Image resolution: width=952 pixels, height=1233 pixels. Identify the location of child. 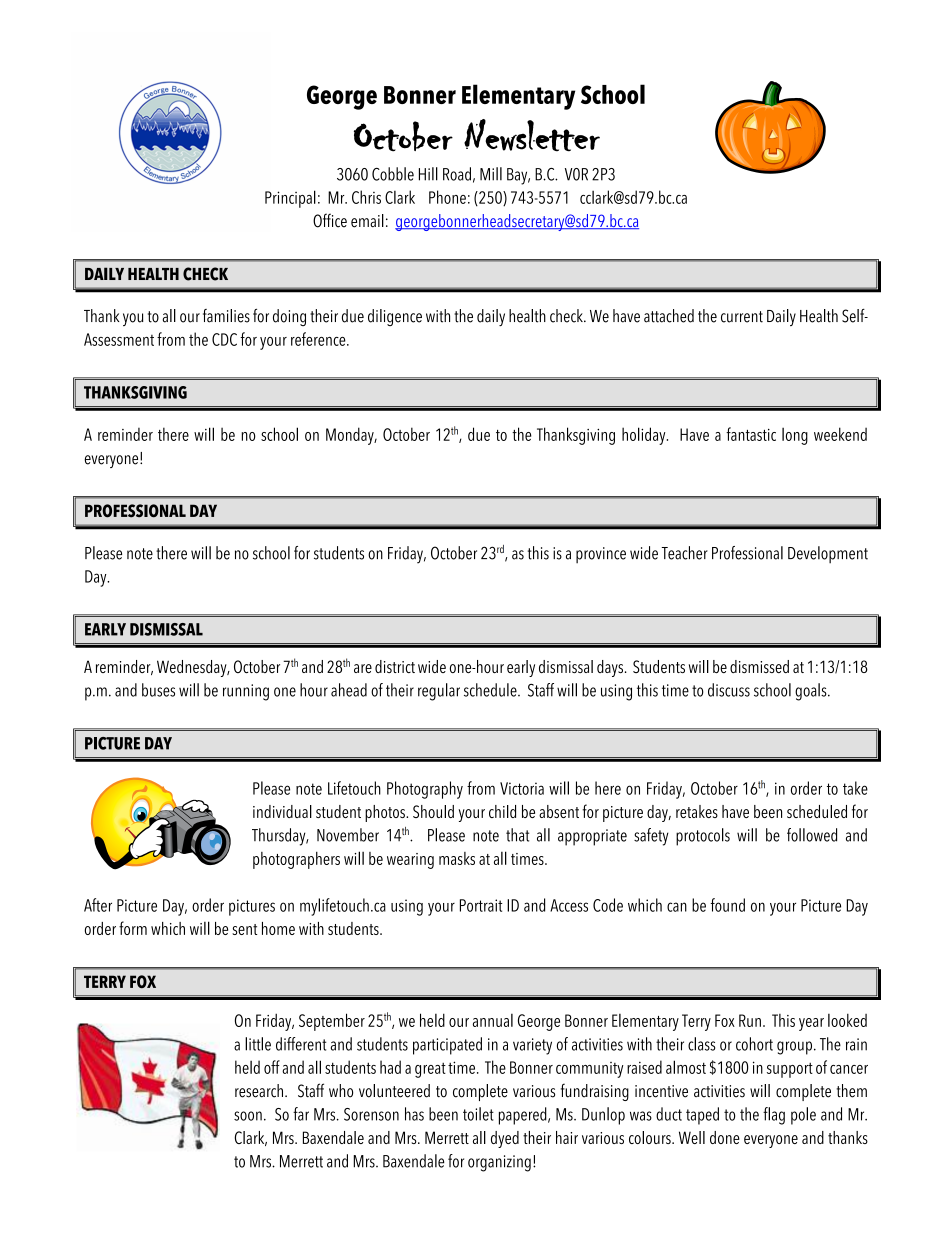
(502, 811).
